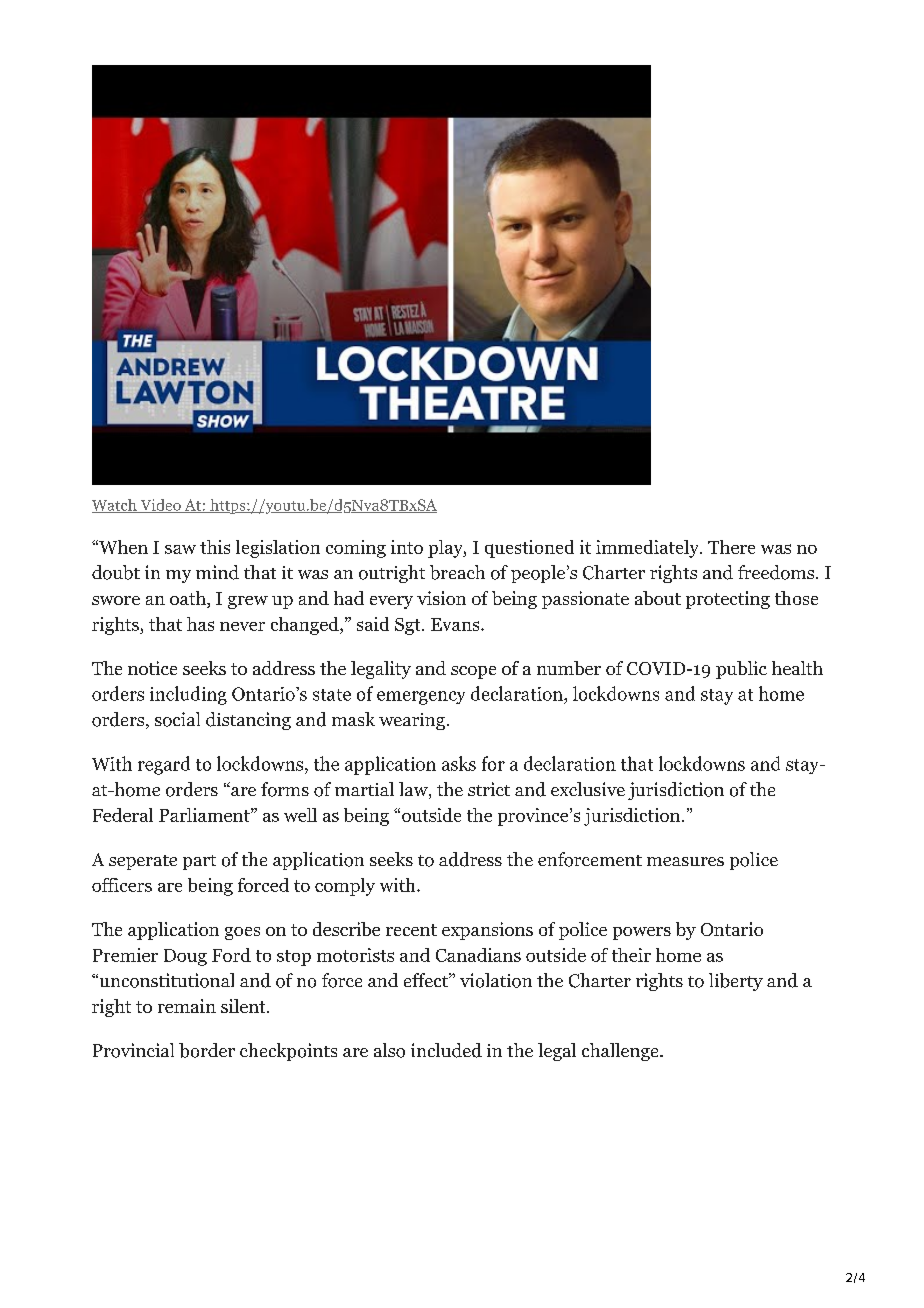  What do you see at coordinates (459, 763) in the screenshot?
I see `asks` at bounding box center [459, 763].
